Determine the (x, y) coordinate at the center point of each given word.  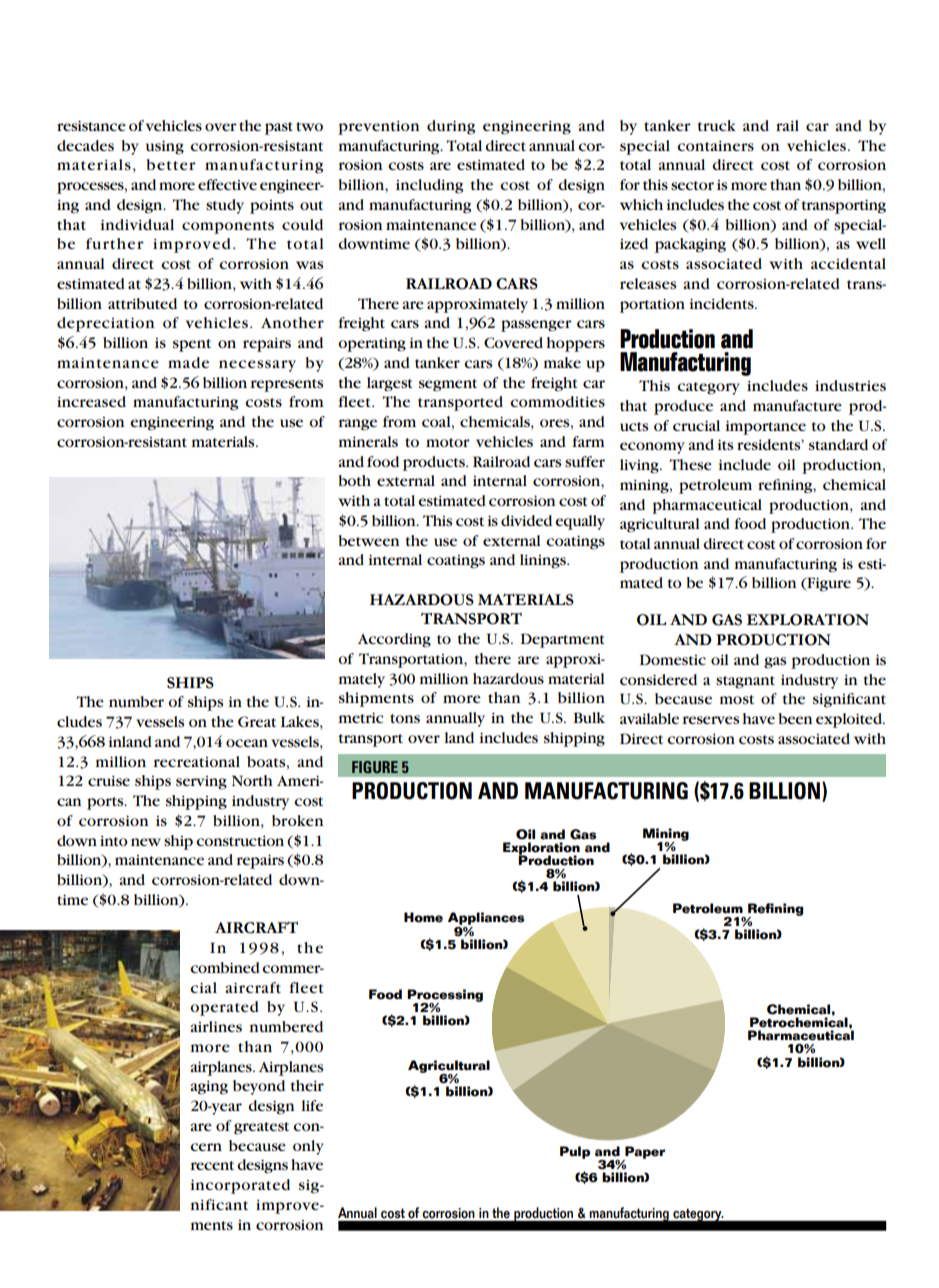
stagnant (745, 682)
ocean (247, 743)
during (451, 127)
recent (212, 1165)
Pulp (575, 1152)
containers (715, 146)
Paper (644, 1153)
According (394, 640)
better (171, 164)
